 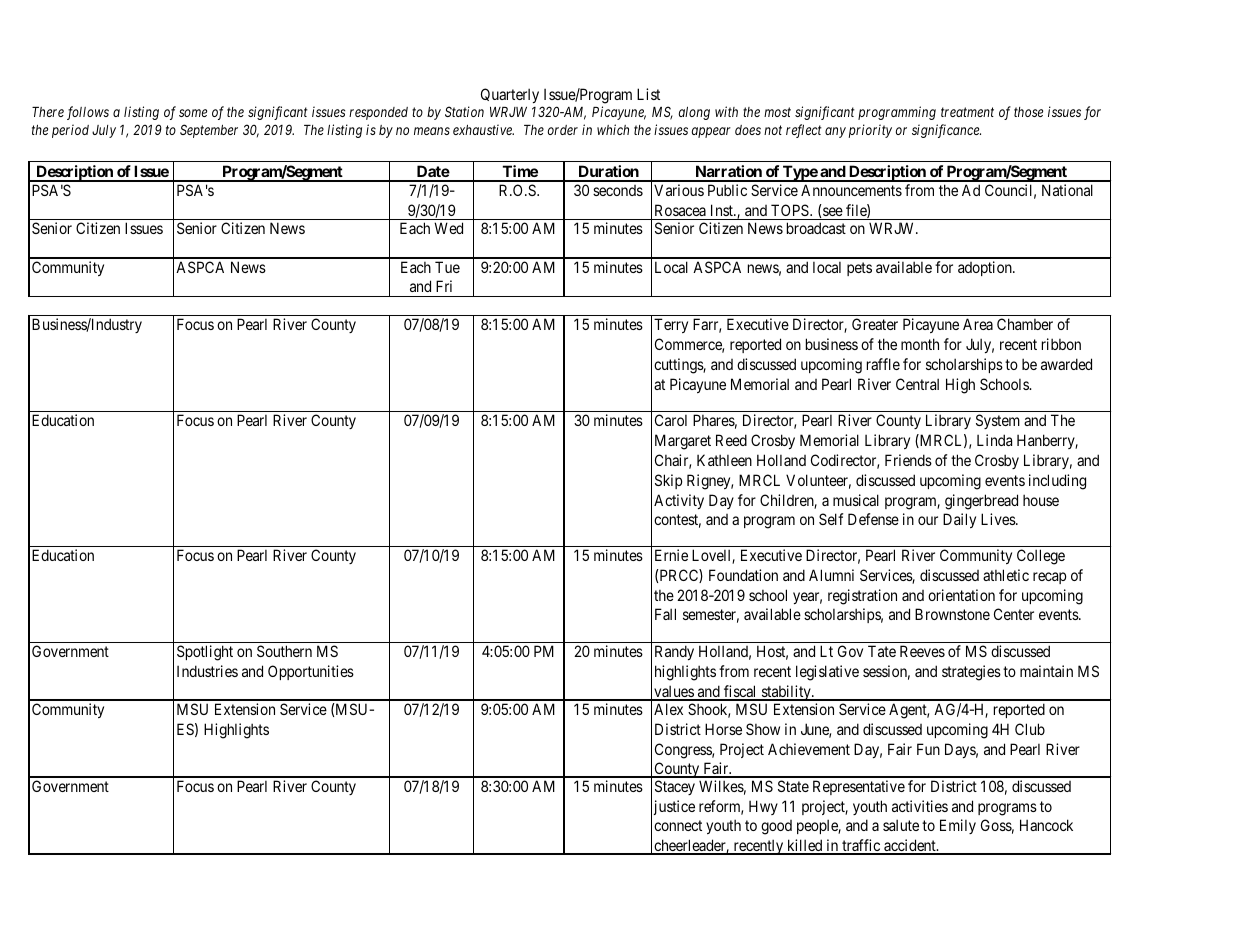 I want to click on connect, so click(x=678, y=826).
